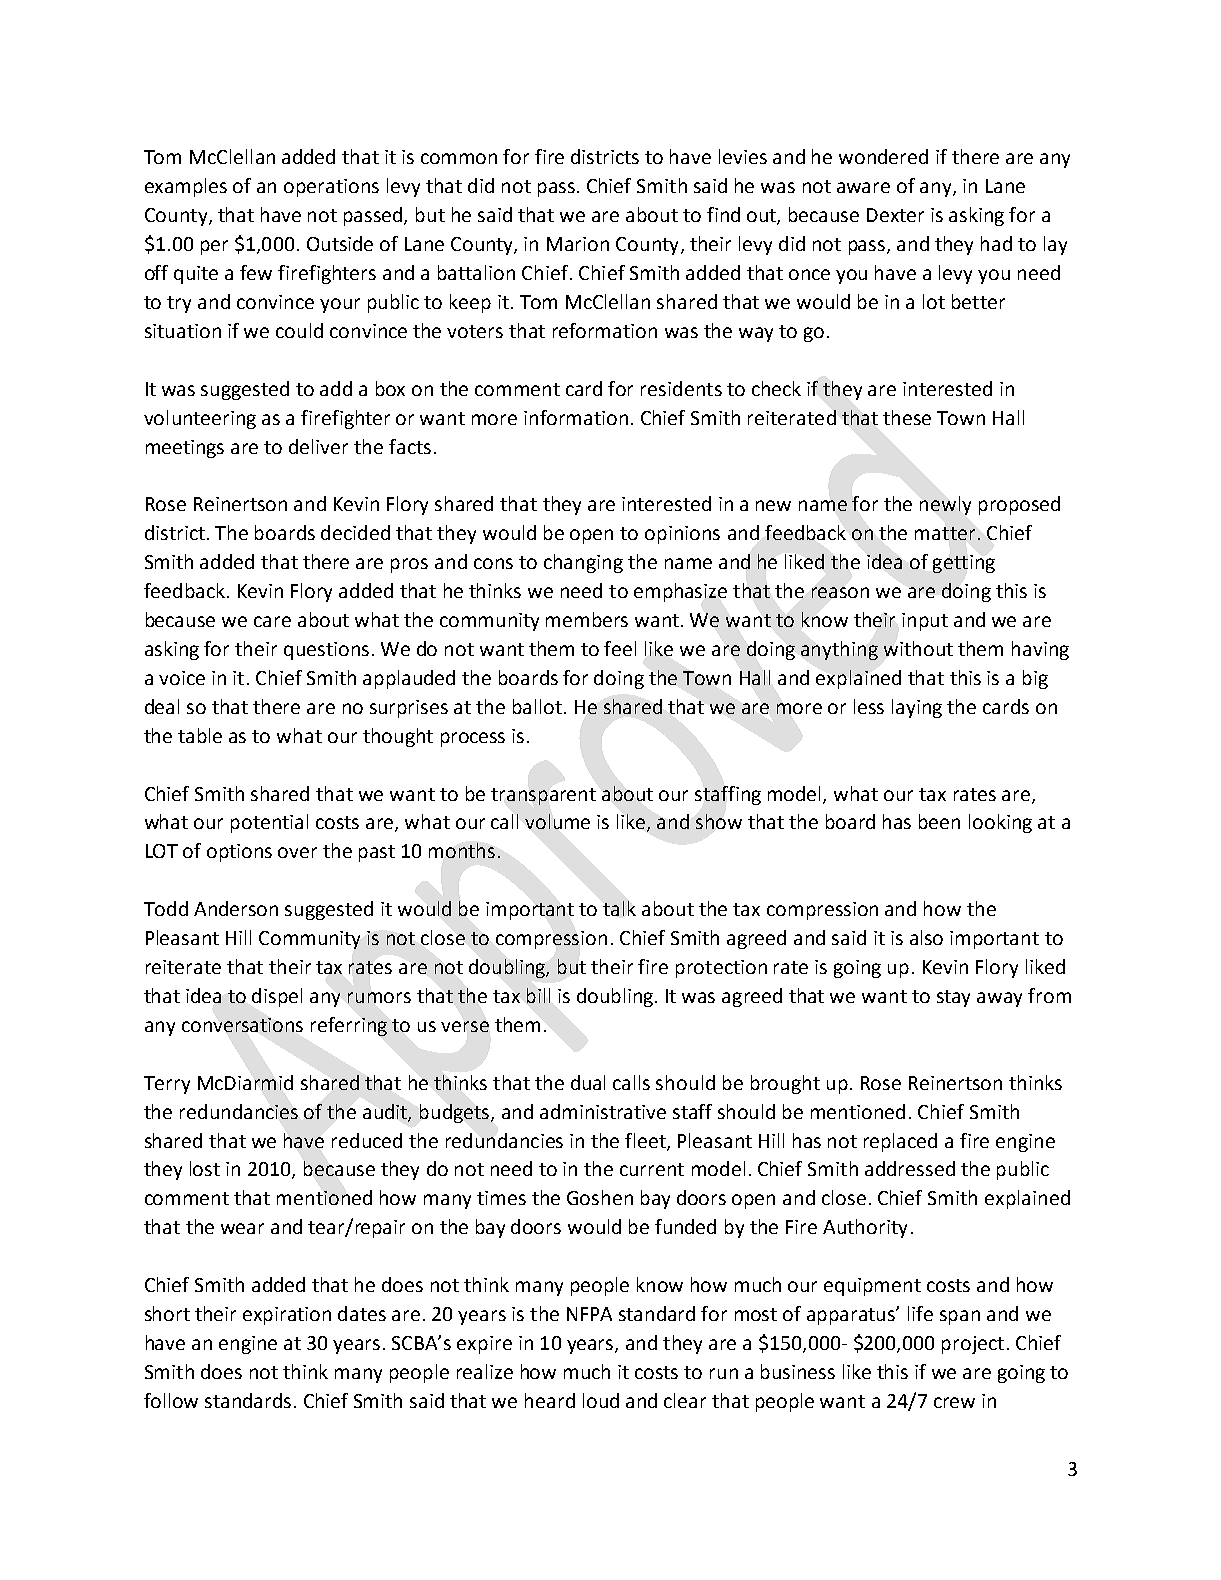 Image resolution: width=1221 pixels, height=1580 pixels. Describe the element at coordinates (242, 1025) in the page. I see `conversations` at that location.
